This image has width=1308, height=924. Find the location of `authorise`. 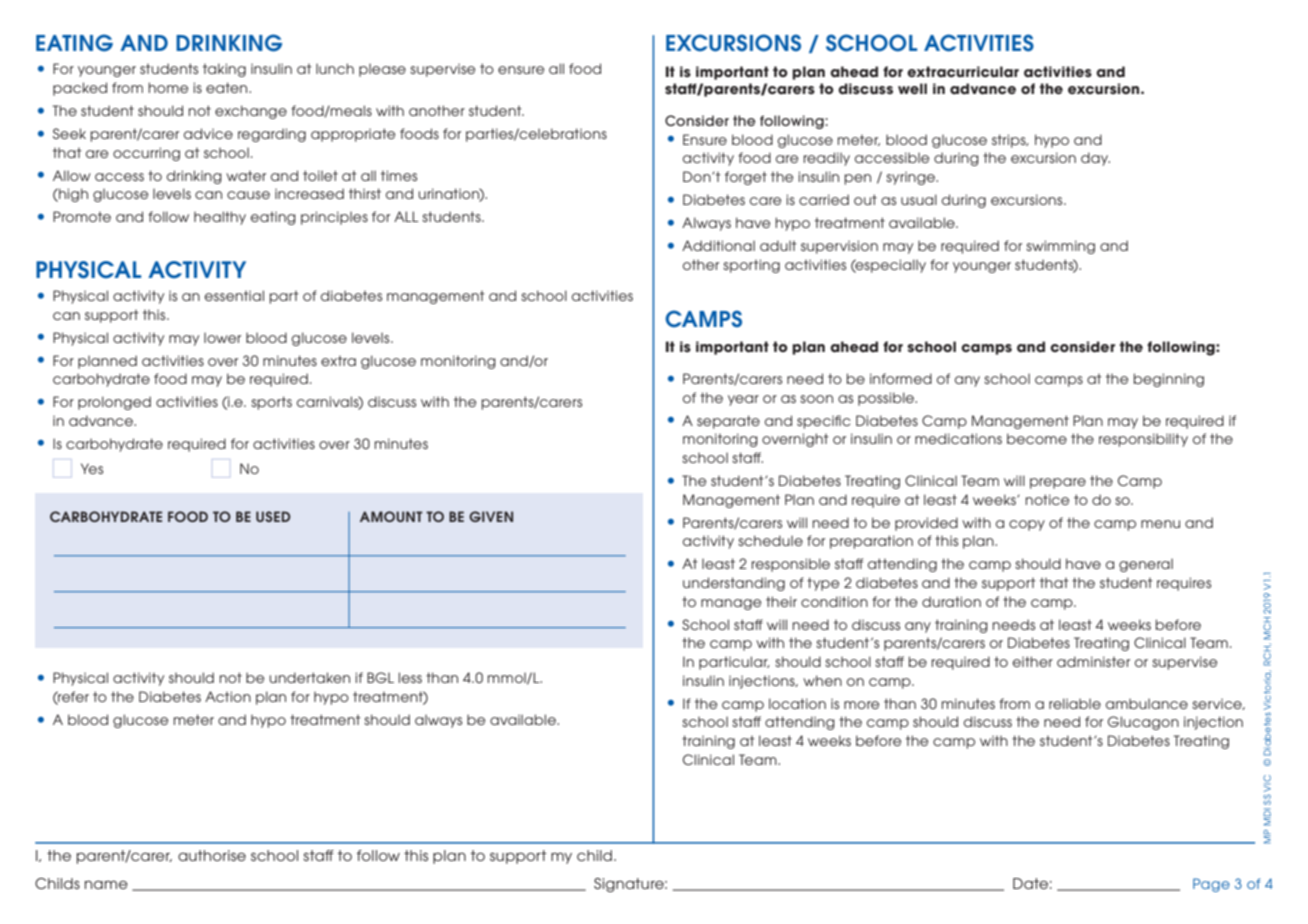

authorise is located at coordinates (212, 855).
